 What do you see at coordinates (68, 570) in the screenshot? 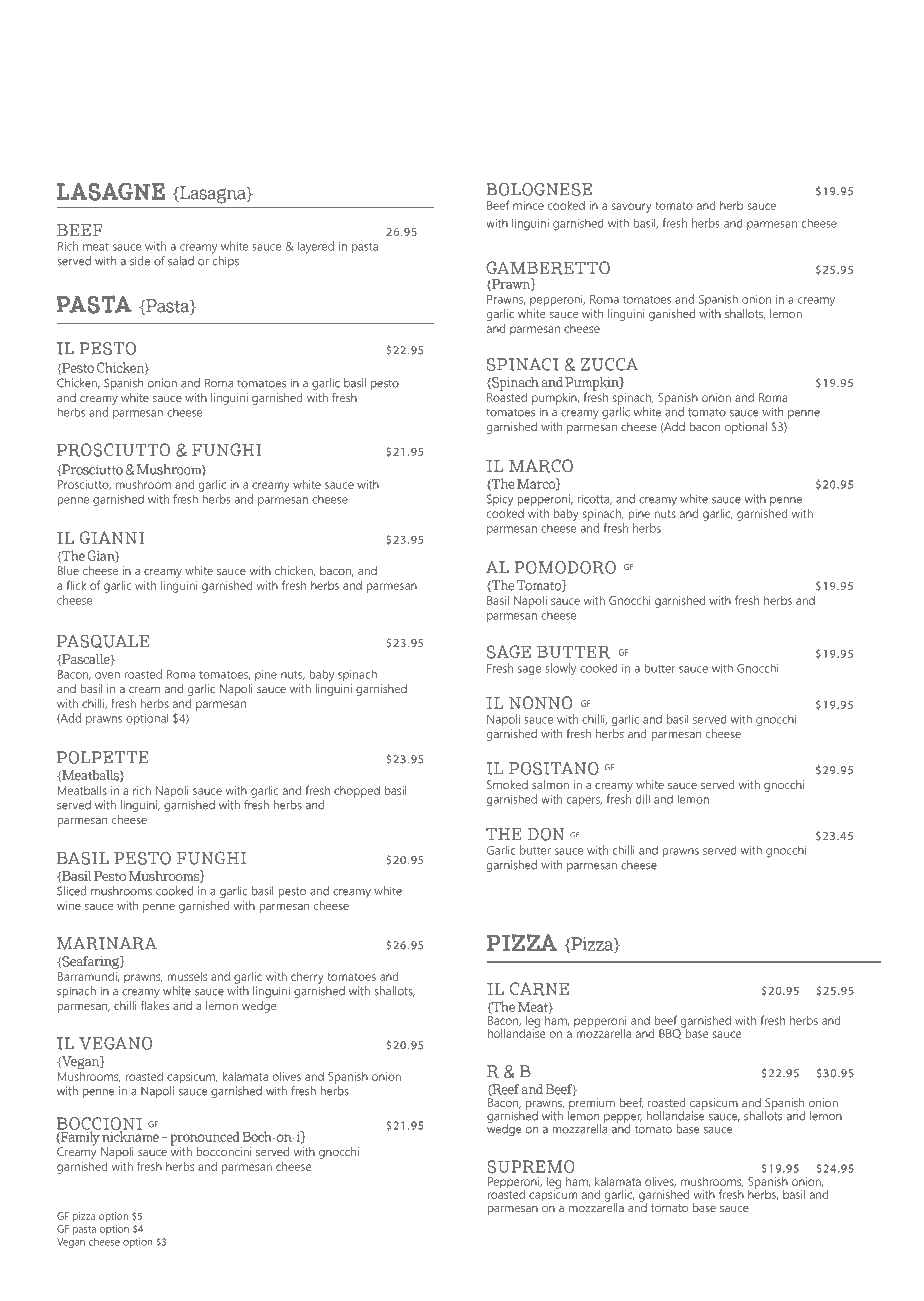
I see `Blue` at bounding box center [68, 570].
